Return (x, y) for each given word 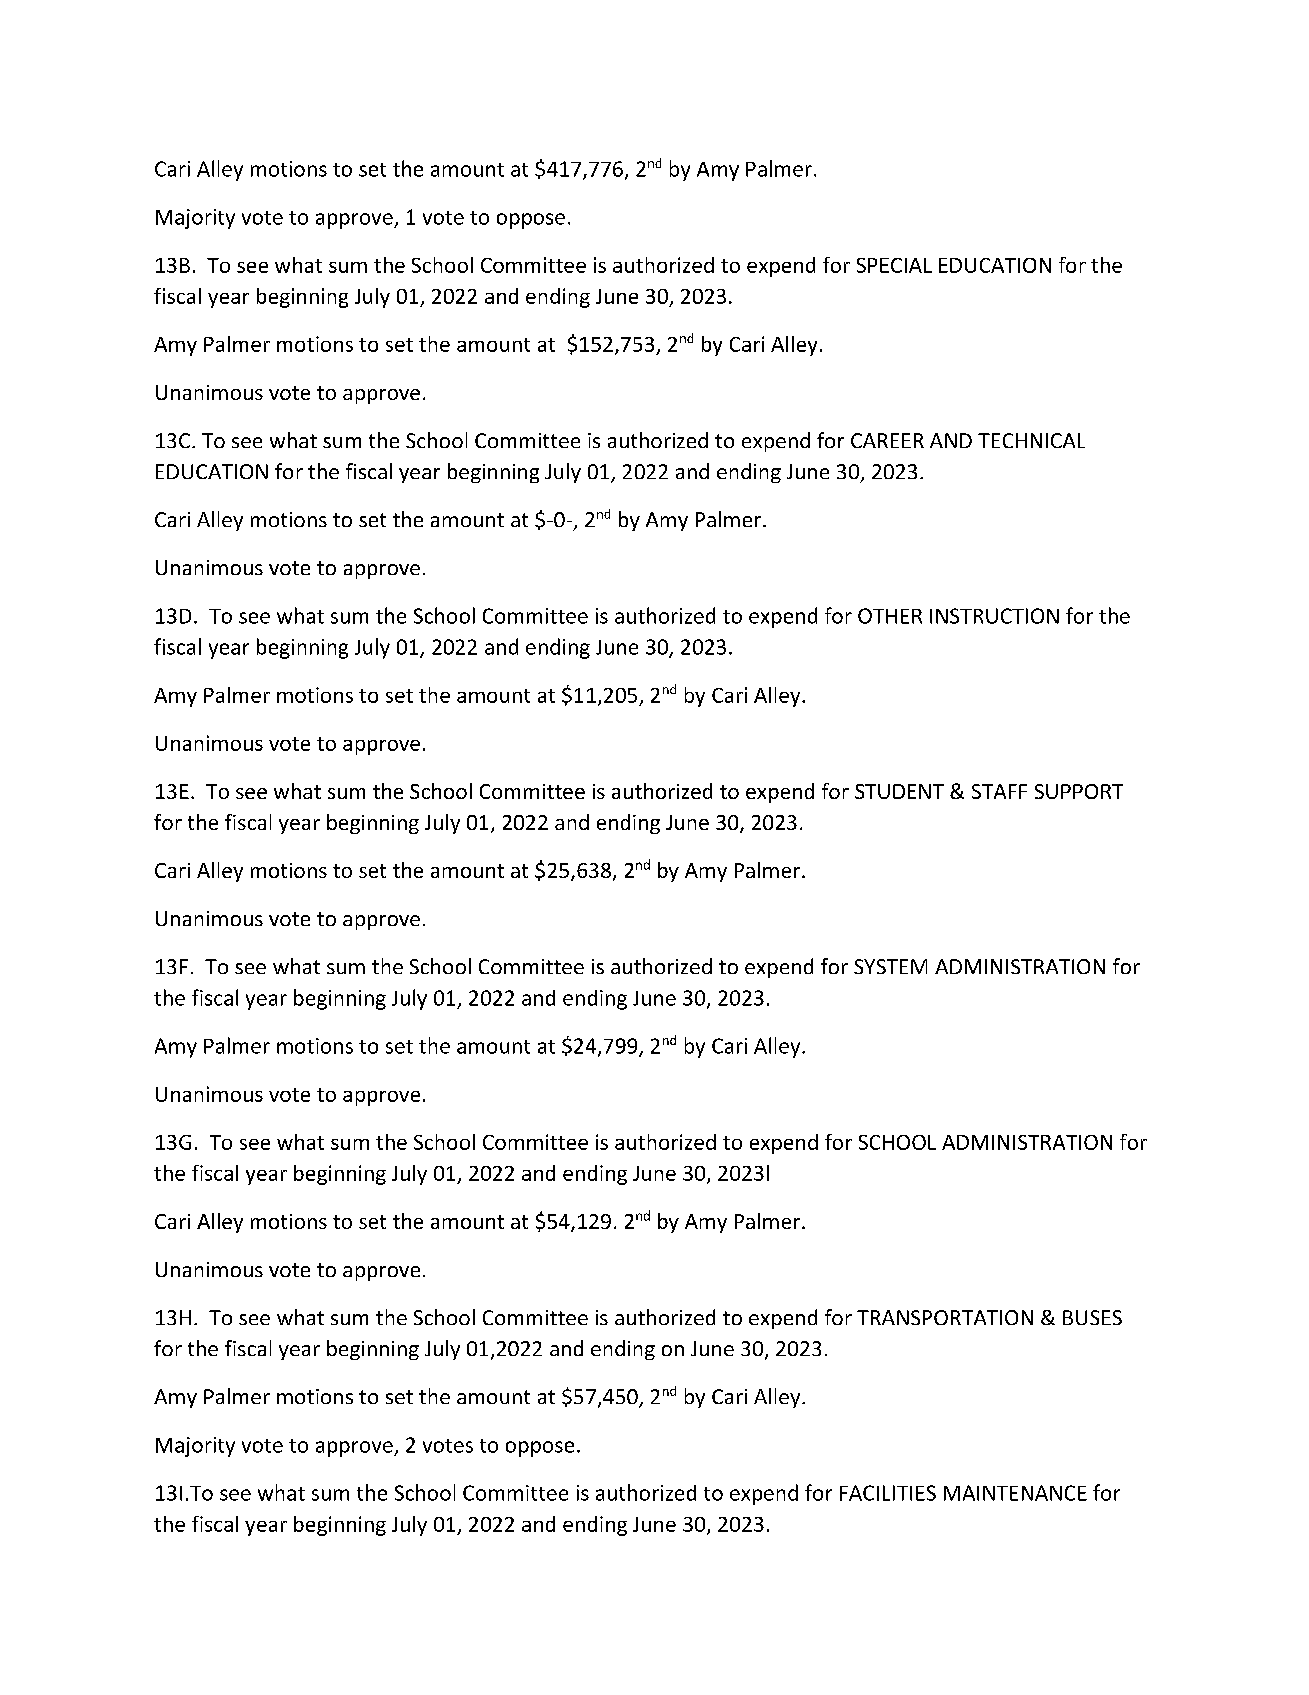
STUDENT (899, 791)
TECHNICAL (1031, 440)
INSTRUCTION (994, 616)
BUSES (1092, 1317)
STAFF (999, 791)
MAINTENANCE (1015, 1493)
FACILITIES (888, 1493)
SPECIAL (894, 265)
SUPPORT (1079, 791)
